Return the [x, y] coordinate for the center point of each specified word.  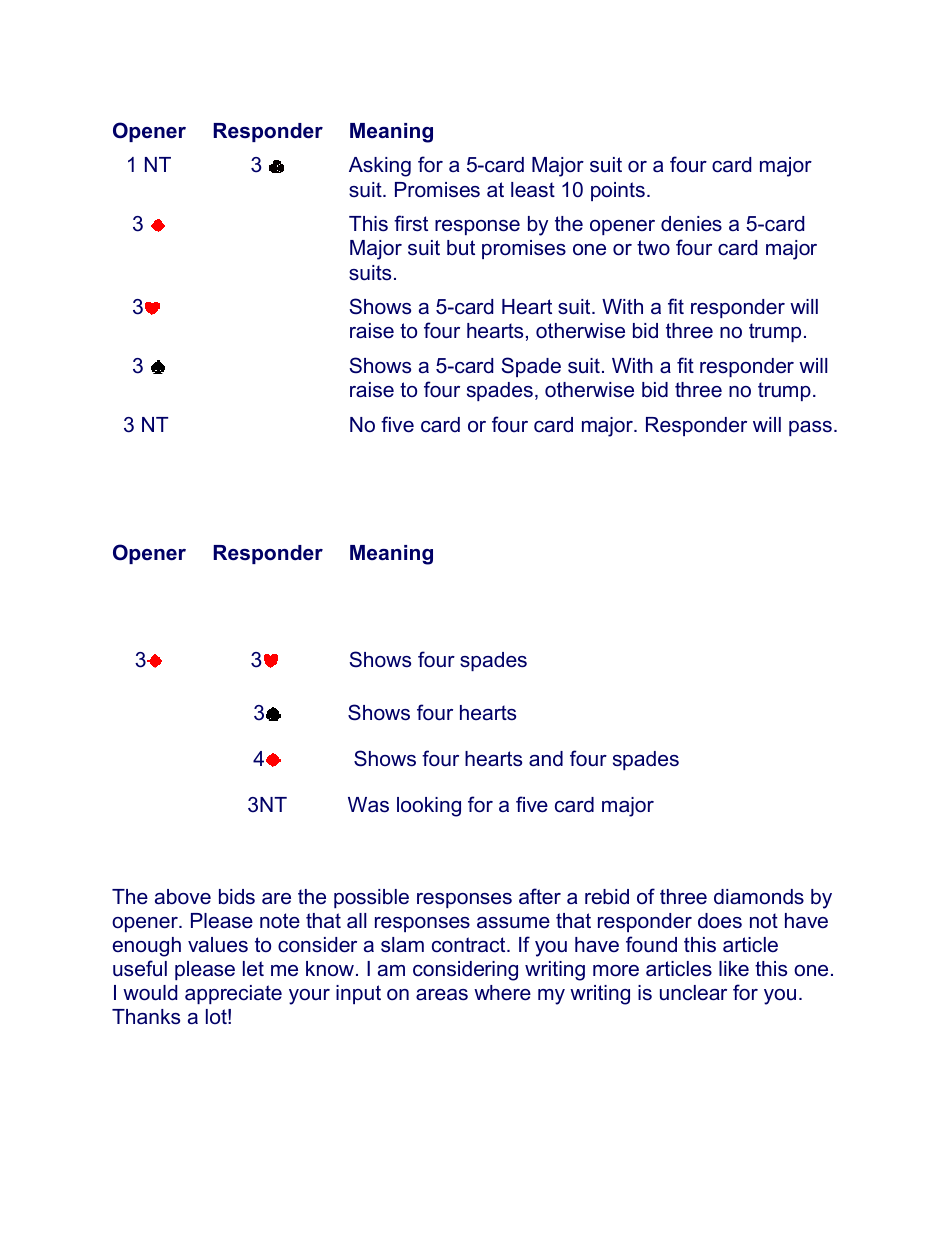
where [502, 993]
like [734, 969]
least [533, 190]
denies [691, 224]
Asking [380, 167]
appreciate [233, 994]
